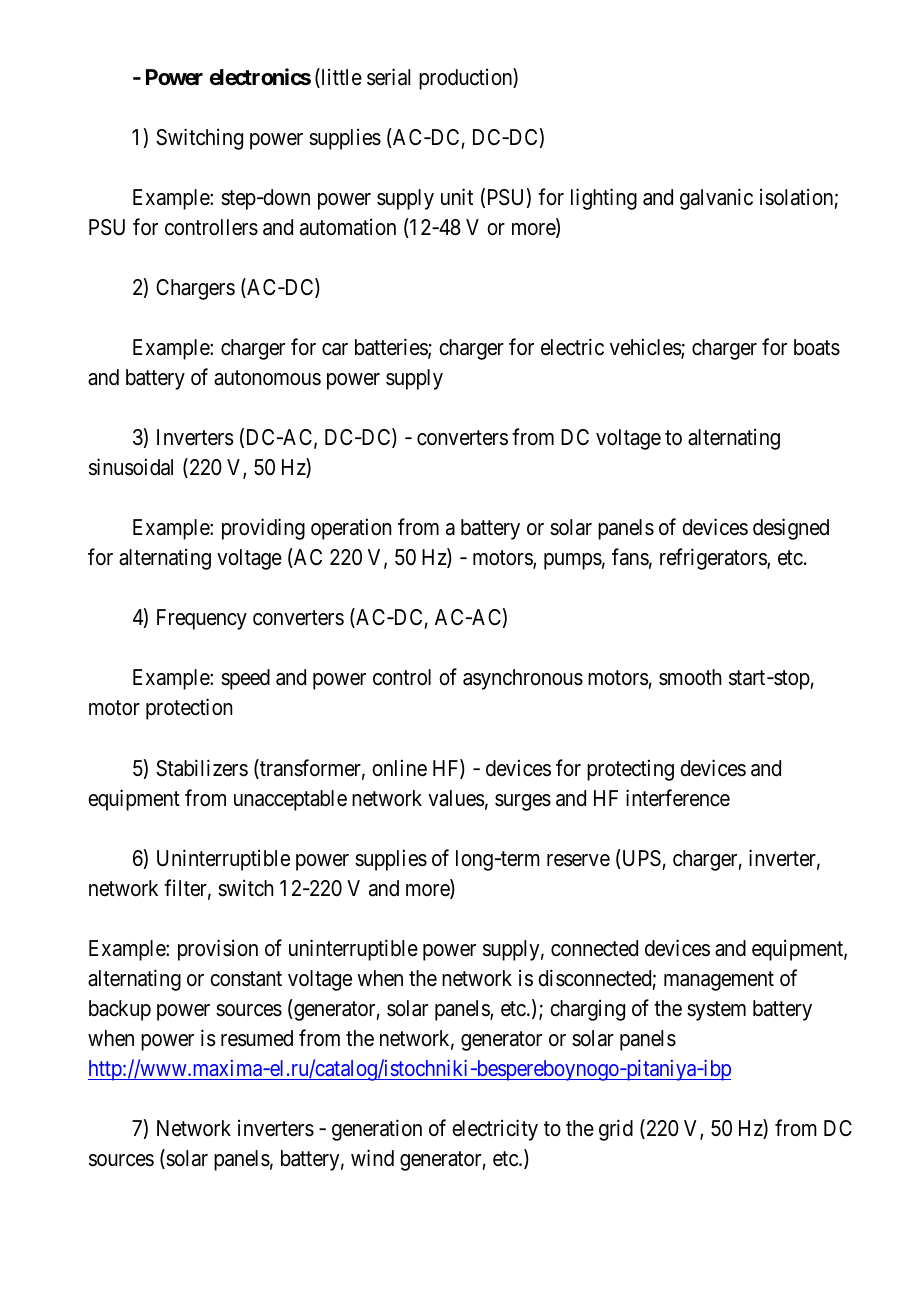  I want to click on interference, so click(678, 798).
